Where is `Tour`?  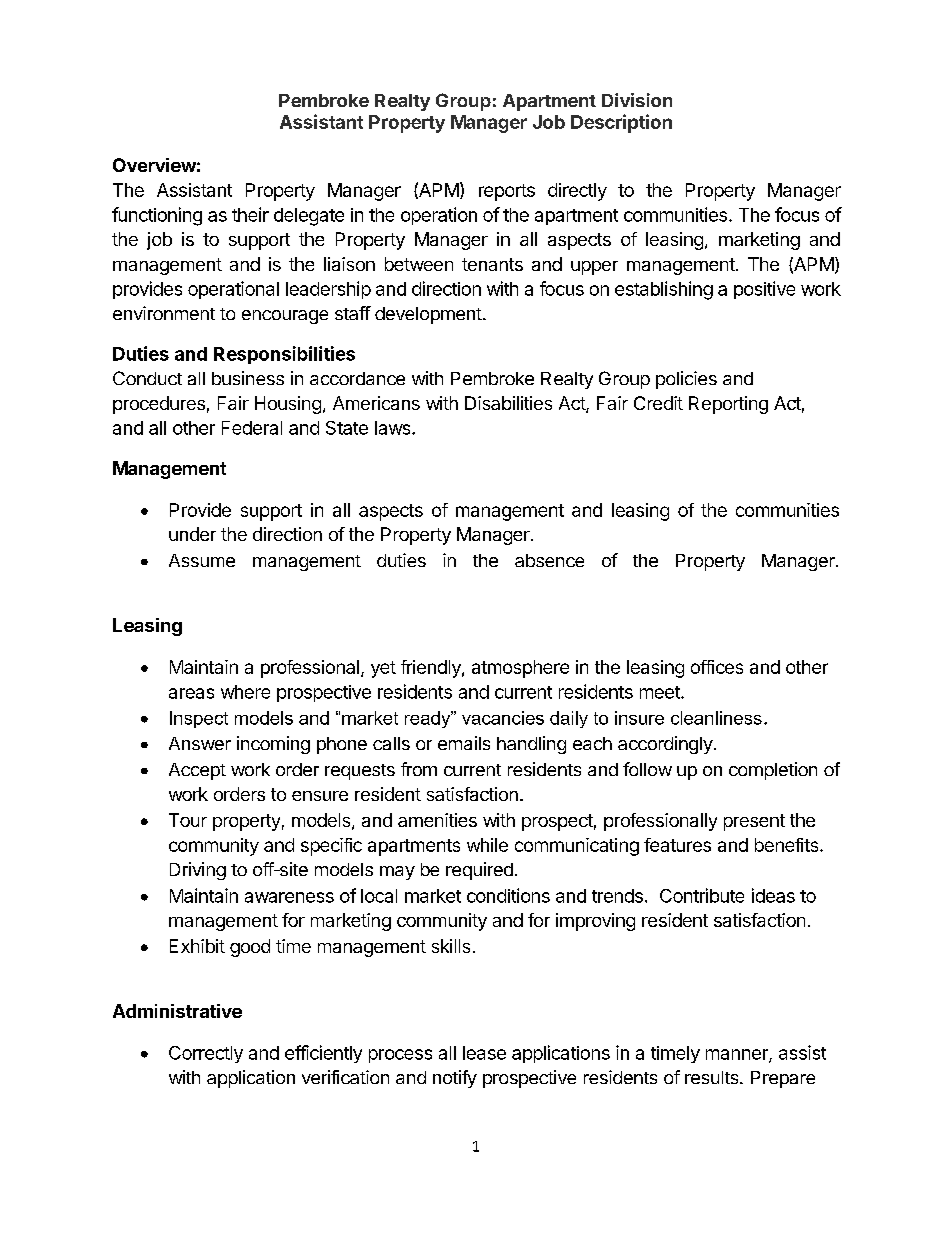
Tour is located at coordinates (188, 820).
